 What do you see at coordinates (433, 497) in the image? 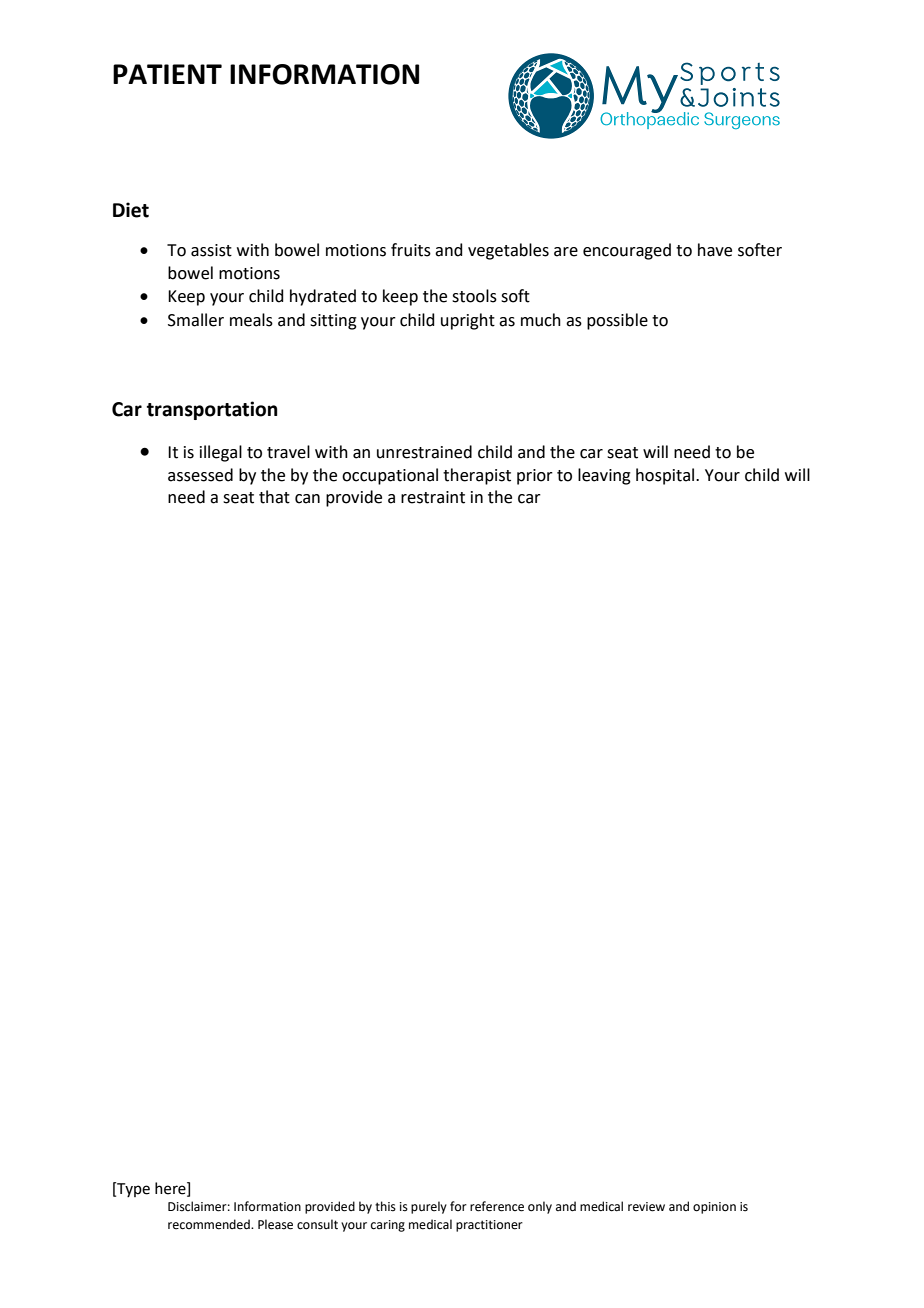
I see `restraint` at bounding box center [433, 497].
